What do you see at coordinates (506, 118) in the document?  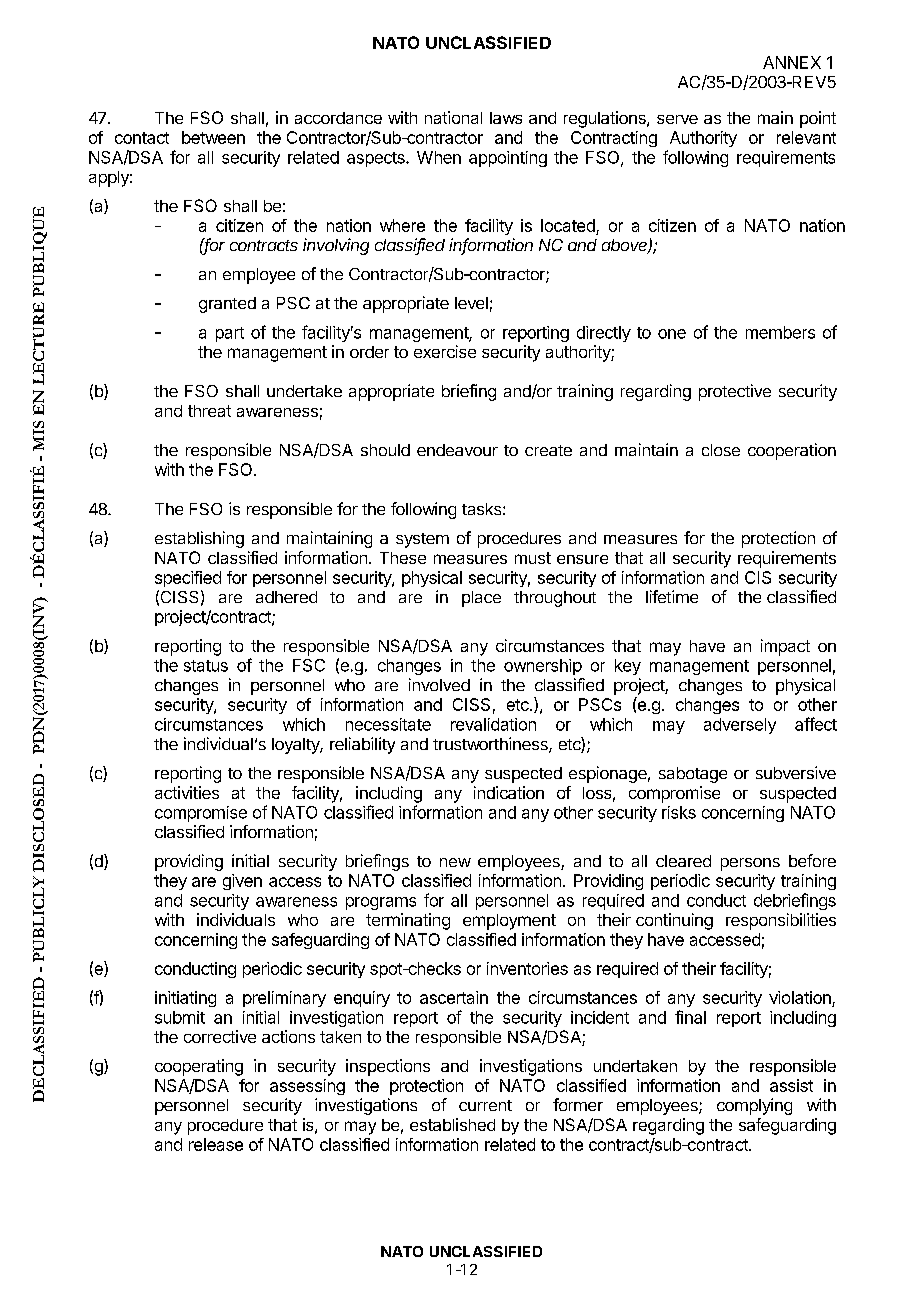 I see `laws` at bounding box center [506, 118].
